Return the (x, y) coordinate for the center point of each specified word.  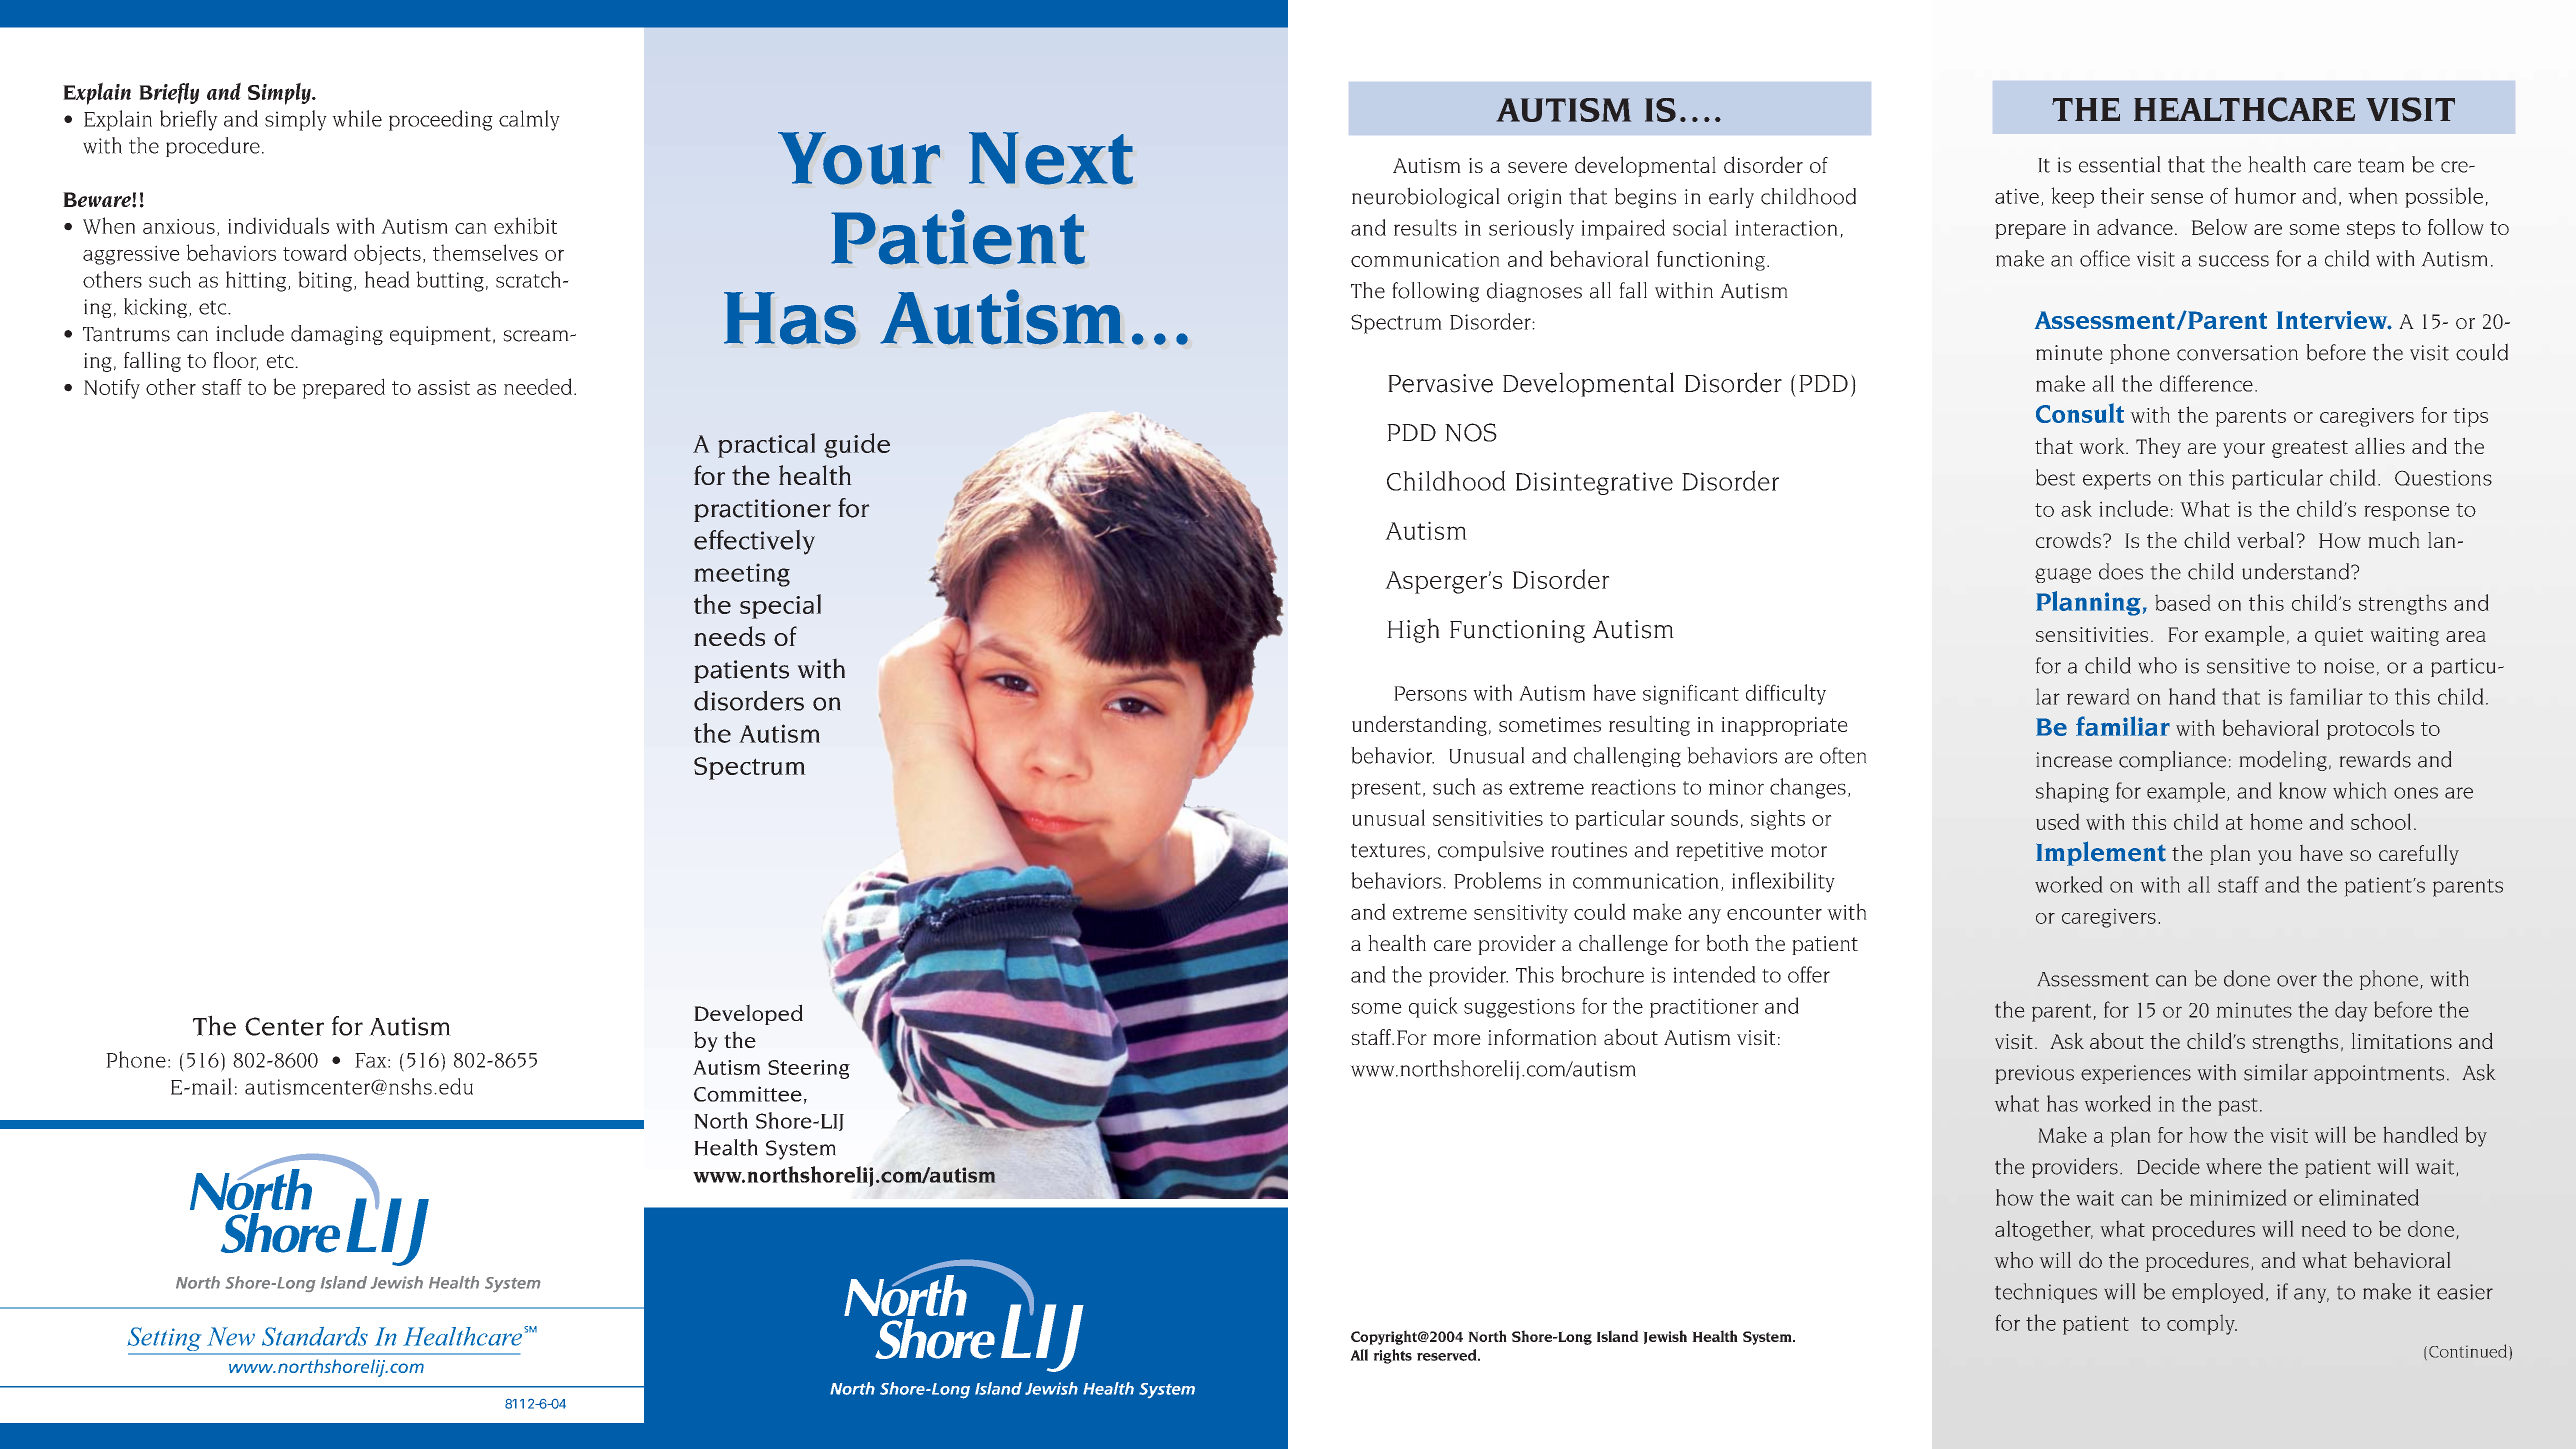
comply (2202, 1325)
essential (2120, 164)
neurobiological (1426, 197)
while (357, 118)
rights (1392, 1356)
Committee (748, 1094)
